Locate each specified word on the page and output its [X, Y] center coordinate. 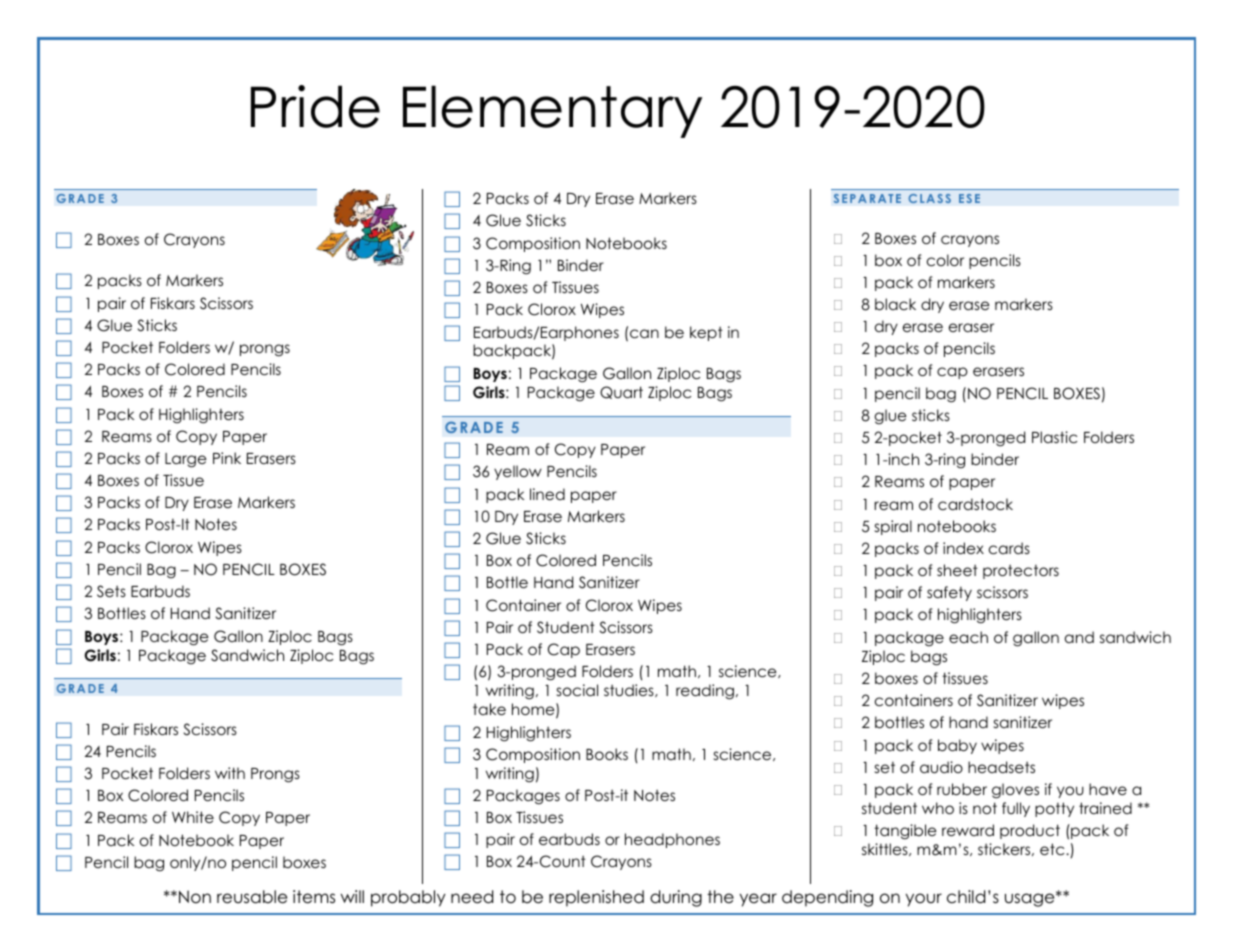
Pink [227, 458]
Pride [315, 106]
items [314, 897]
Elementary [552, 111]
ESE [969, 198]
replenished [596, 898]
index [963, 548]
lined [547, 494]
